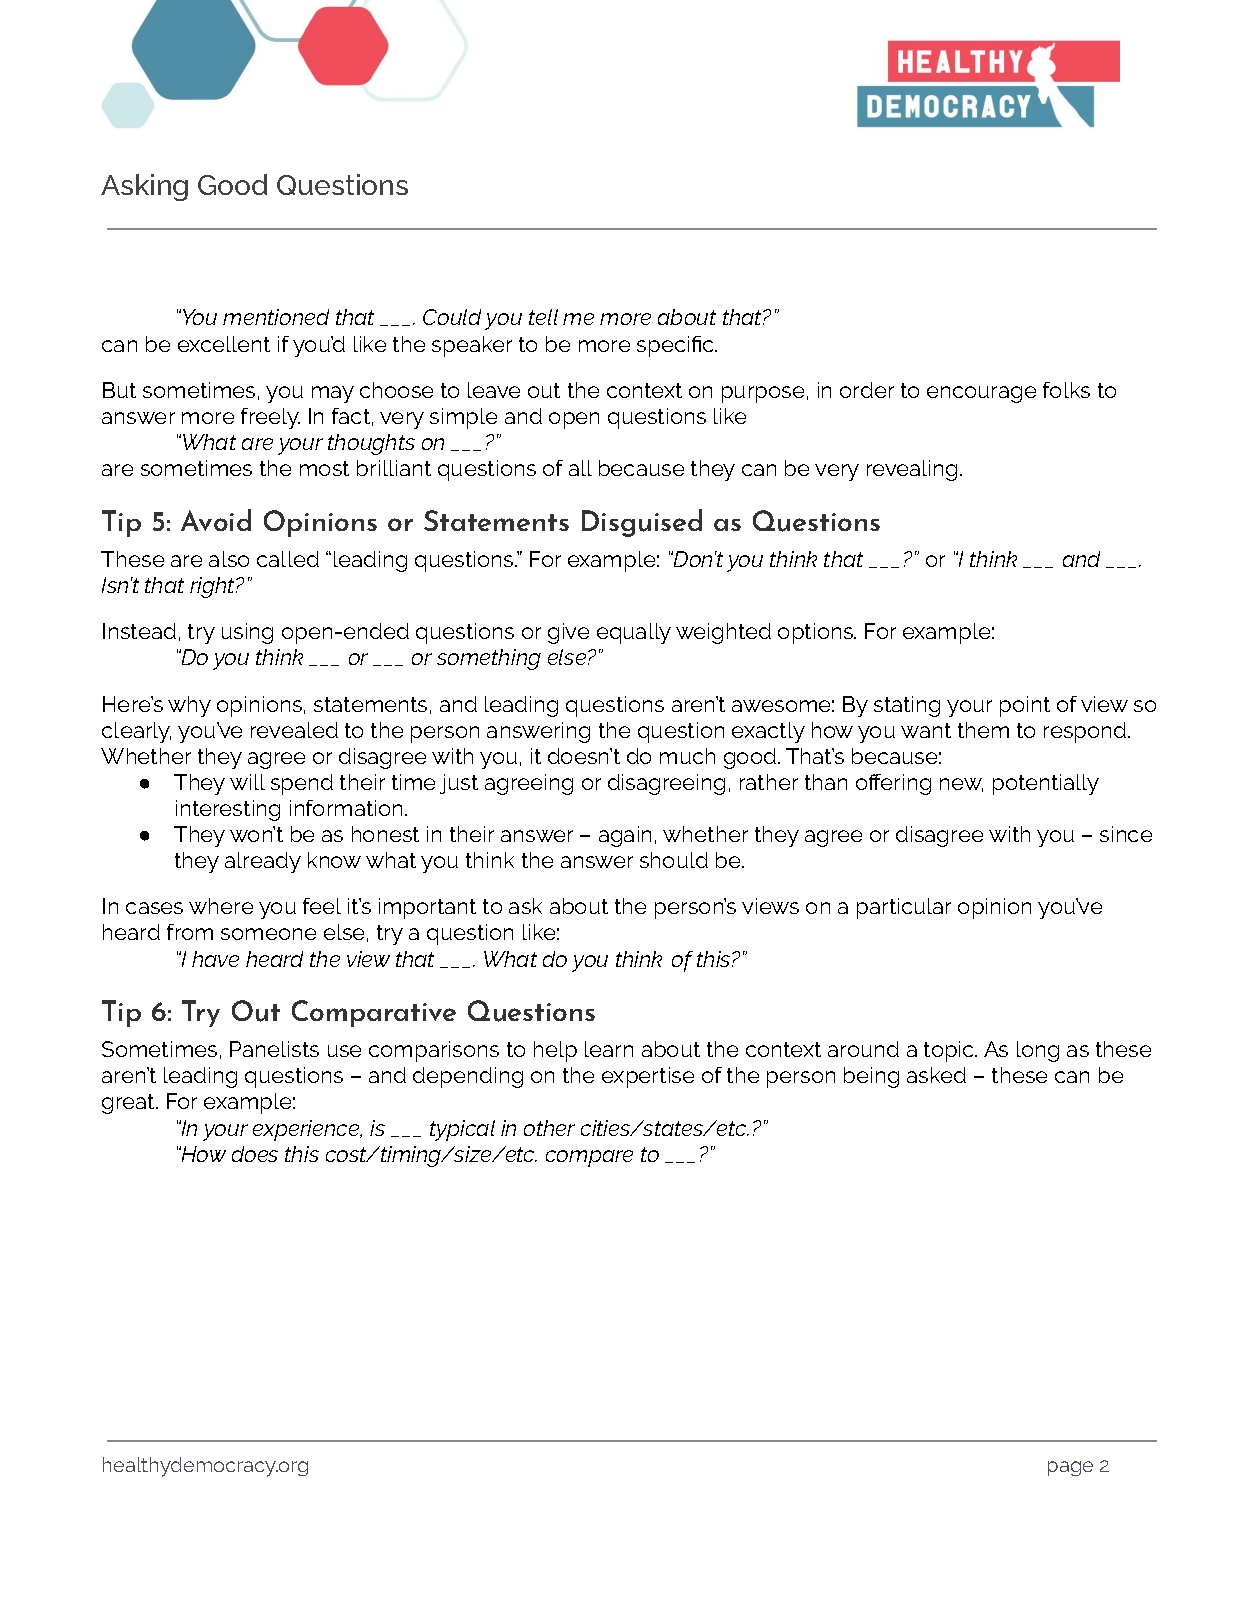  I want to click on experience, so click(307, 1130).
